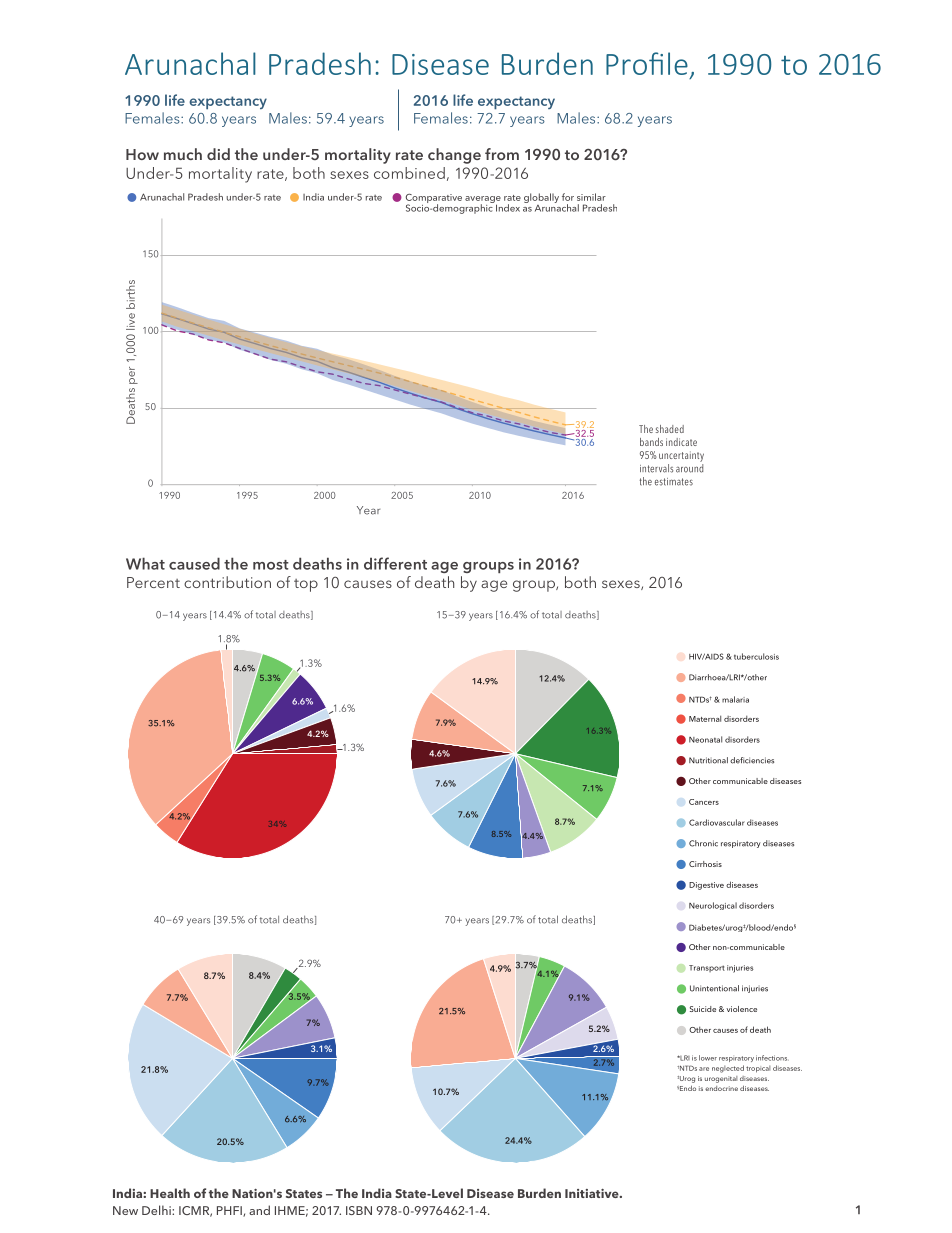 The width and height of the image is (952, 1233). Describe the element at coordinates (483, 201) in the image. I see `average` at that location.
